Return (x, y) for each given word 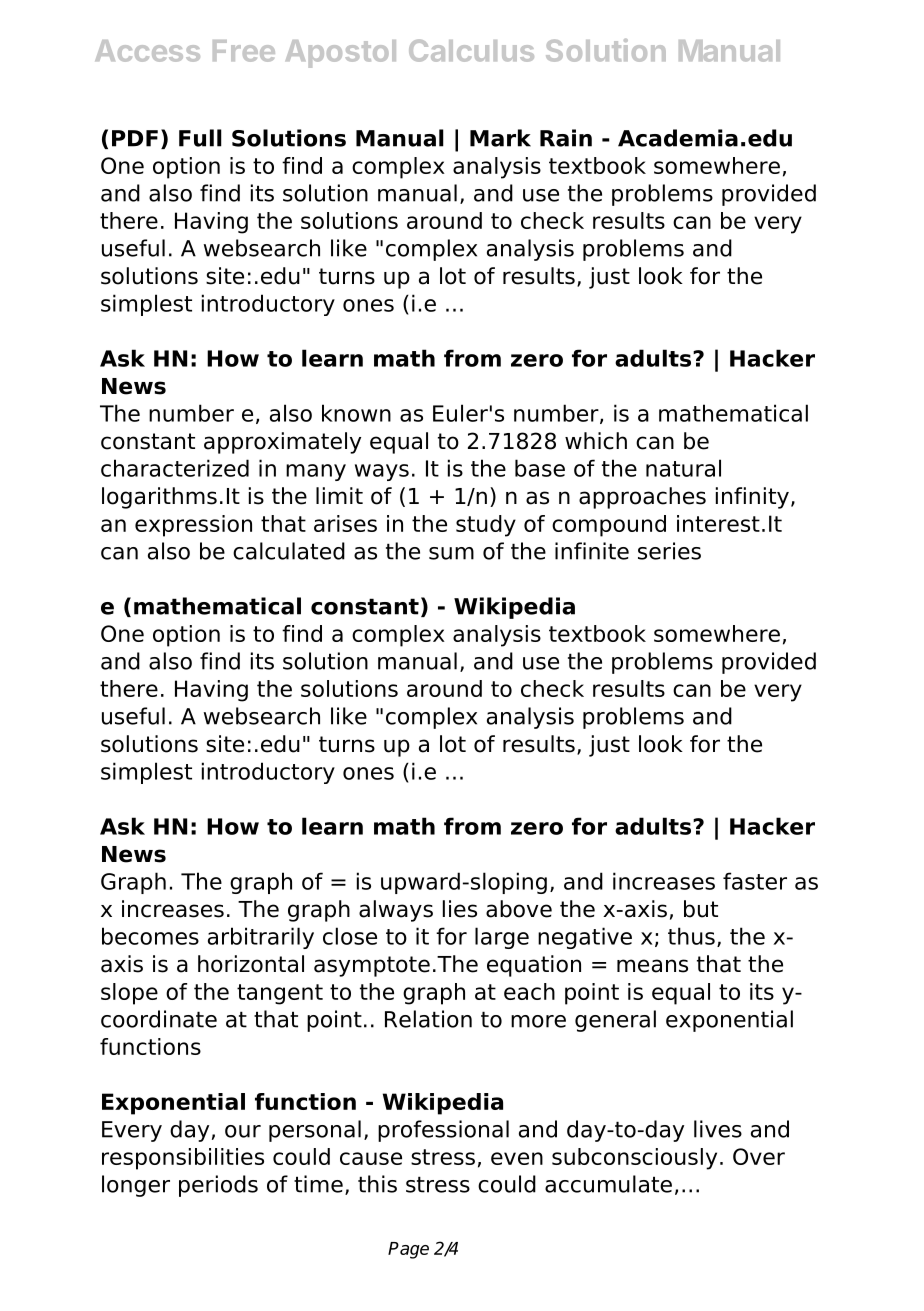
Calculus (471, 50)
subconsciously (634, 1159)
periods (218, 1186)
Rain (566, 138)
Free (244, 51)
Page (408, 1250)
